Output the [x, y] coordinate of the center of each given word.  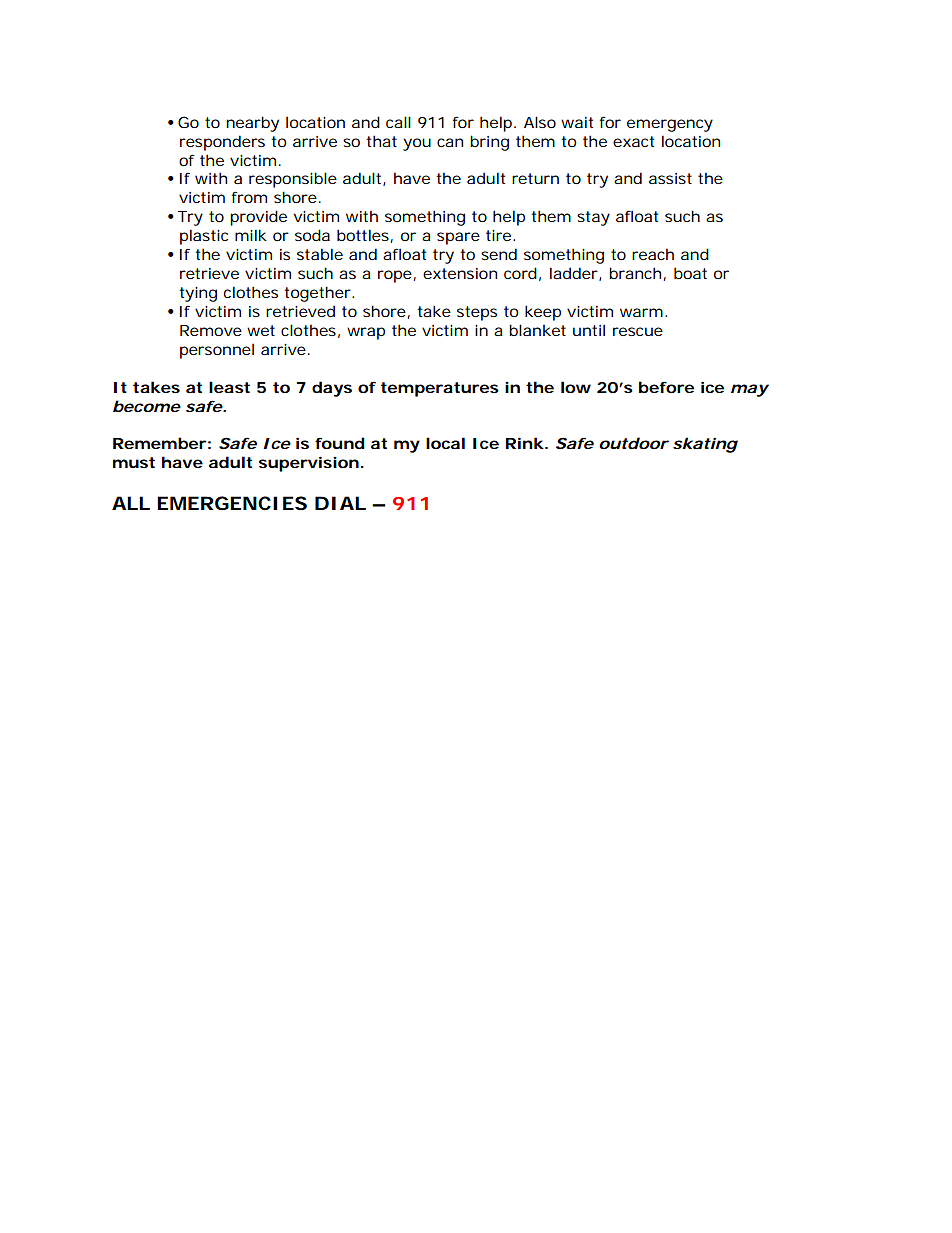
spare [458, 238]
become [147, 406]
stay [593, 218]
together [319, 294]
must [134, 462]
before [666, 387]
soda [312, 235]
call [398, 122]
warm [643, 312]
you [417, 144]
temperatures [440, 389]
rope [397, 276]
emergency [670, 125]
